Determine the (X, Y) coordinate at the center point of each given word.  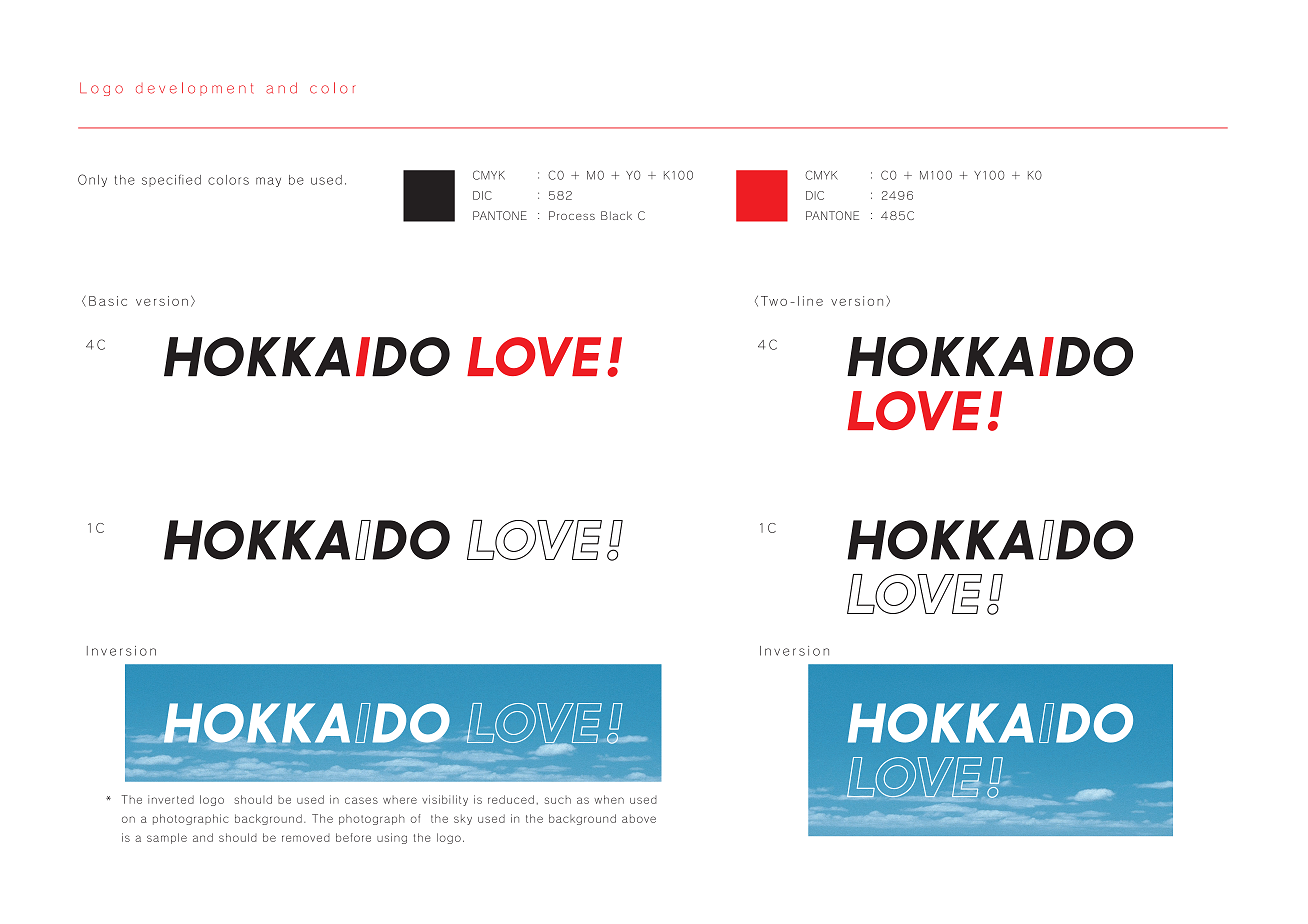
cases (361, 800)
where (400, 800)
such (558, 800)
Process (572, 215)
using (392, 838)
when (609, 799)
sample (167, 838)
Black (616, 215)
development (195, 89)
